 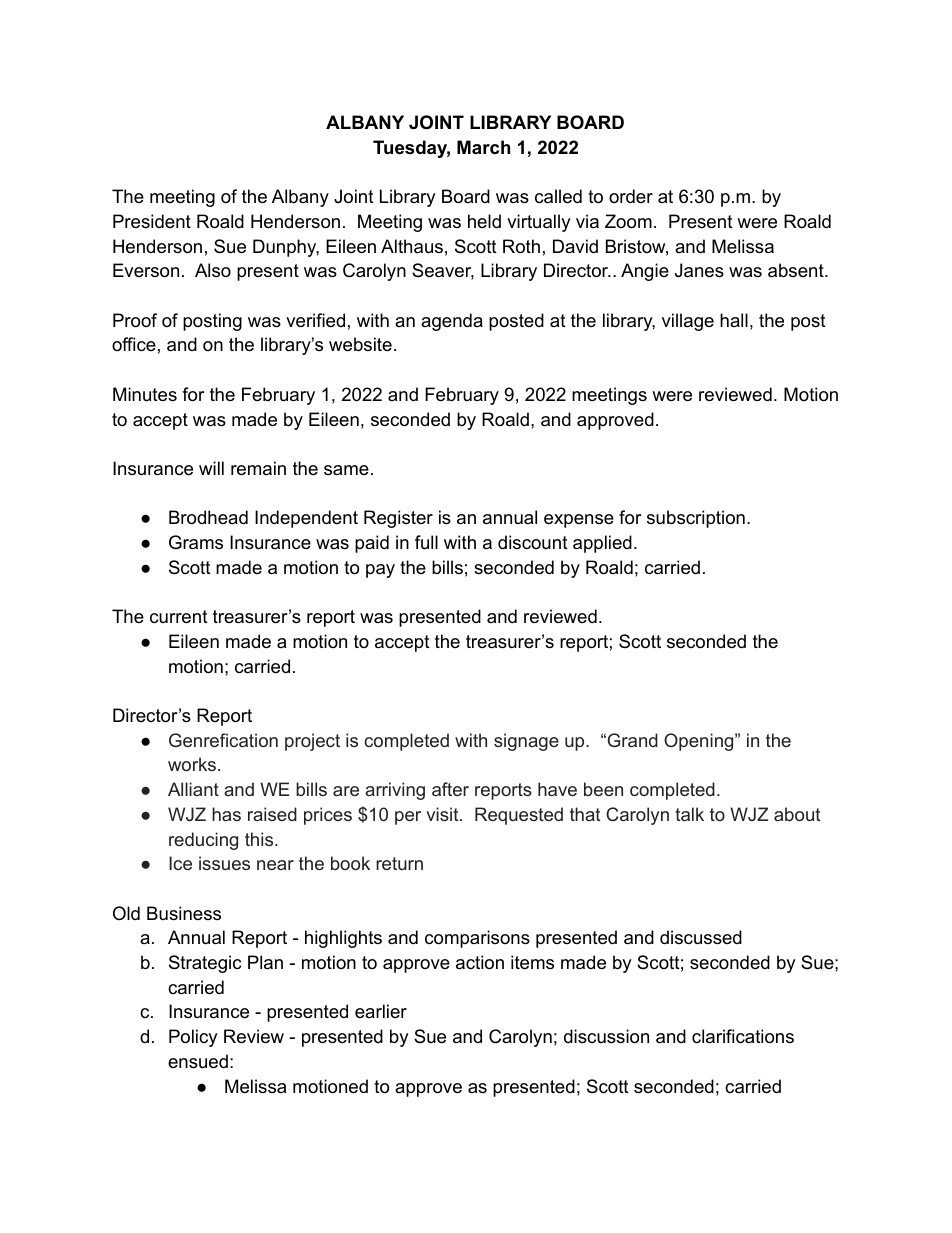 What do you see at coordinates (179, 617) in the screenshot?
I see `current` at bounding box center [179, 617].
